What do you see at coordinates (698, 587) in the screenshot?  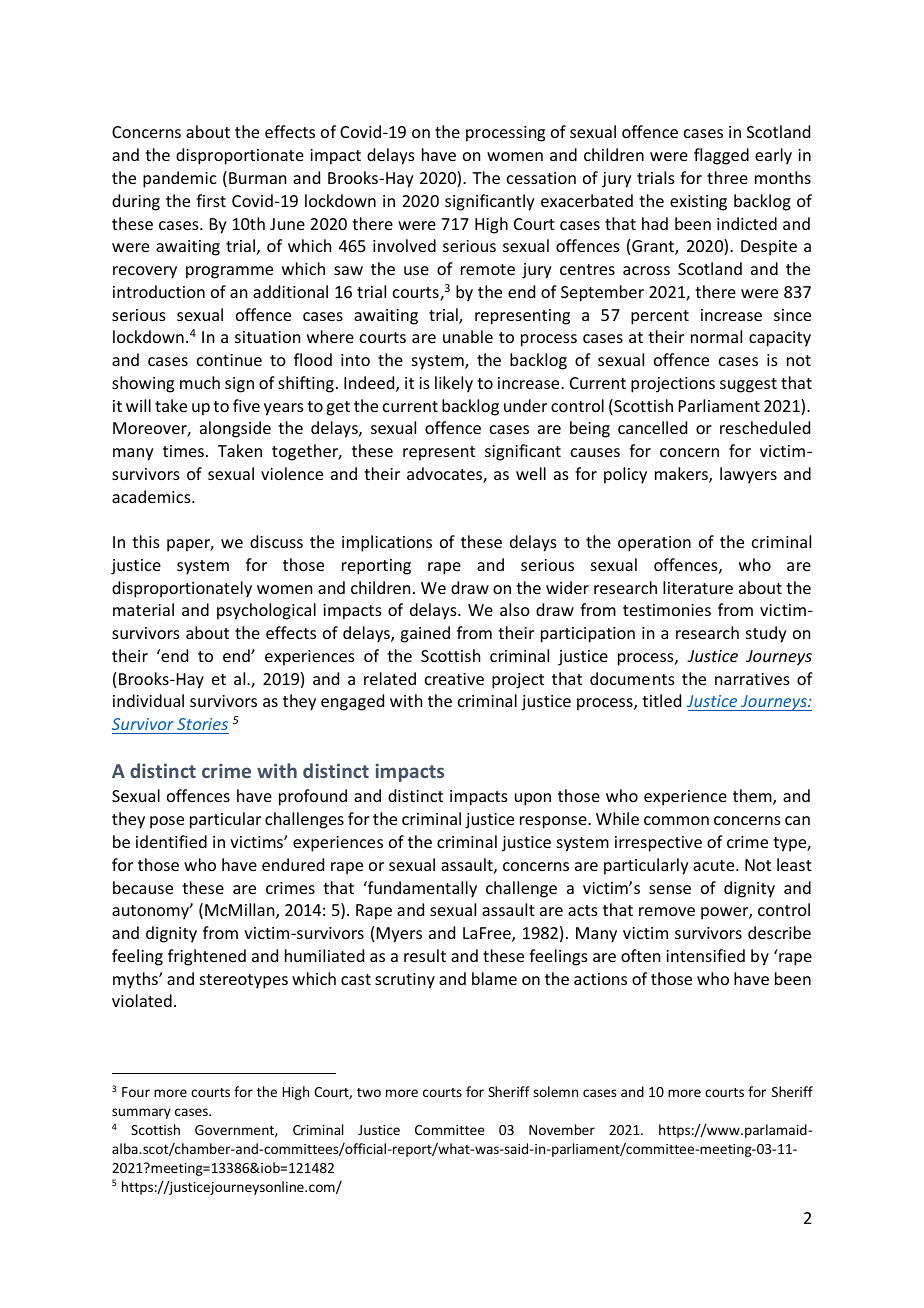 I see `literature` at bounding box center [698, 587].
